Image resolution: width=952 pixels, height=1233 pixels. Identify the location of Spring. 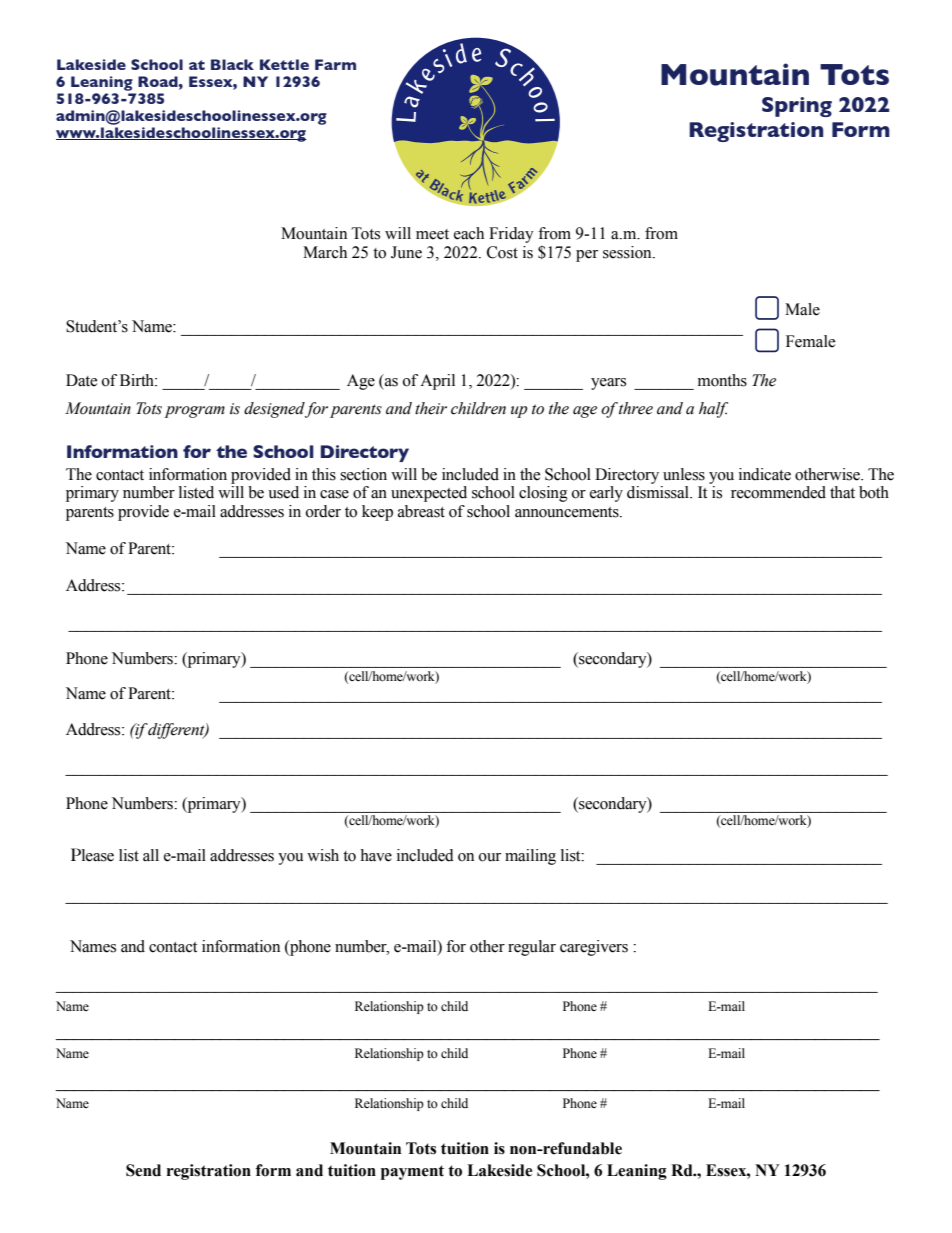
(797, 107).
